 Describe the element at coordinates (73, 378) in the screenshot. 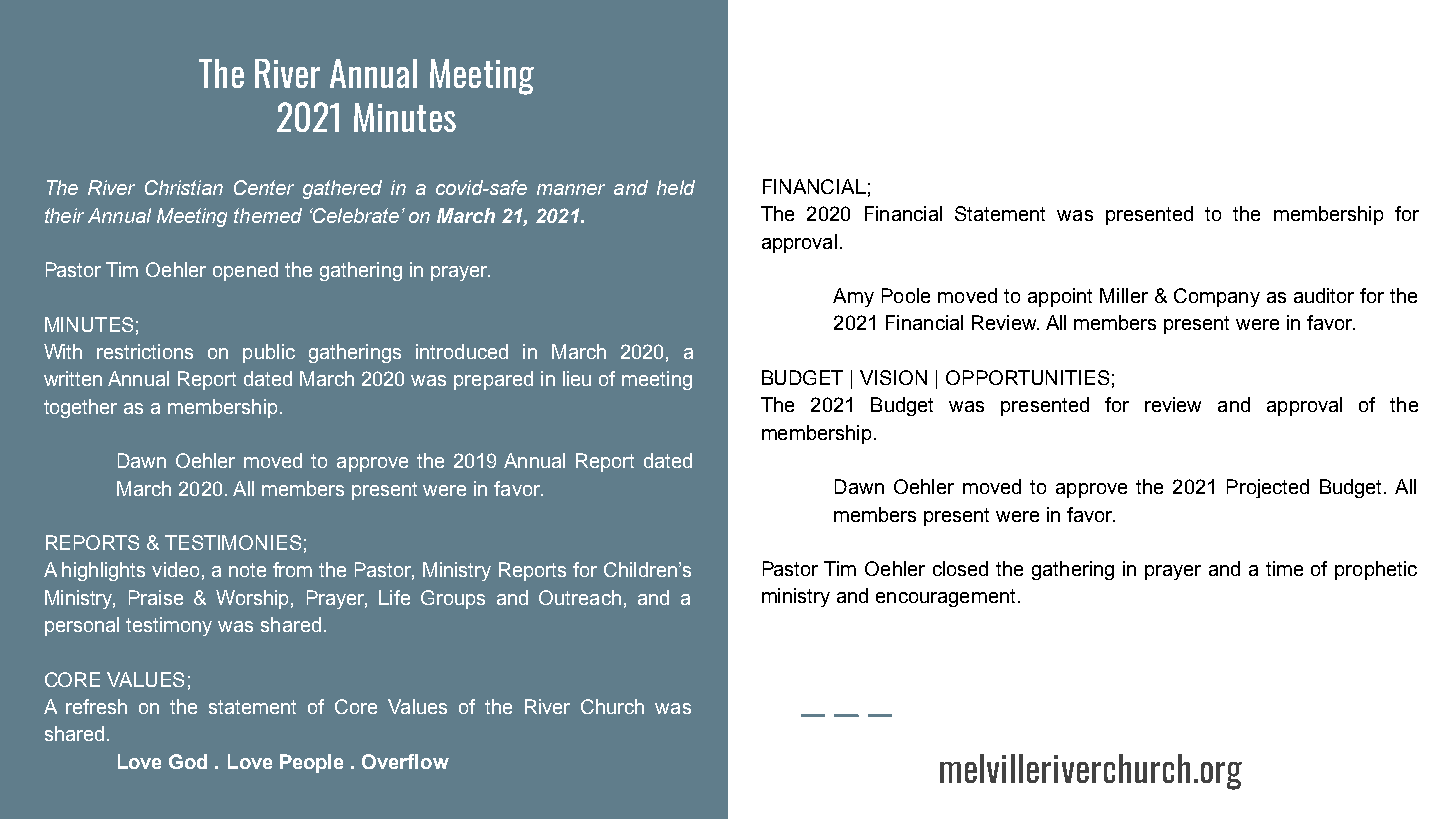

I see `written` at that location.
